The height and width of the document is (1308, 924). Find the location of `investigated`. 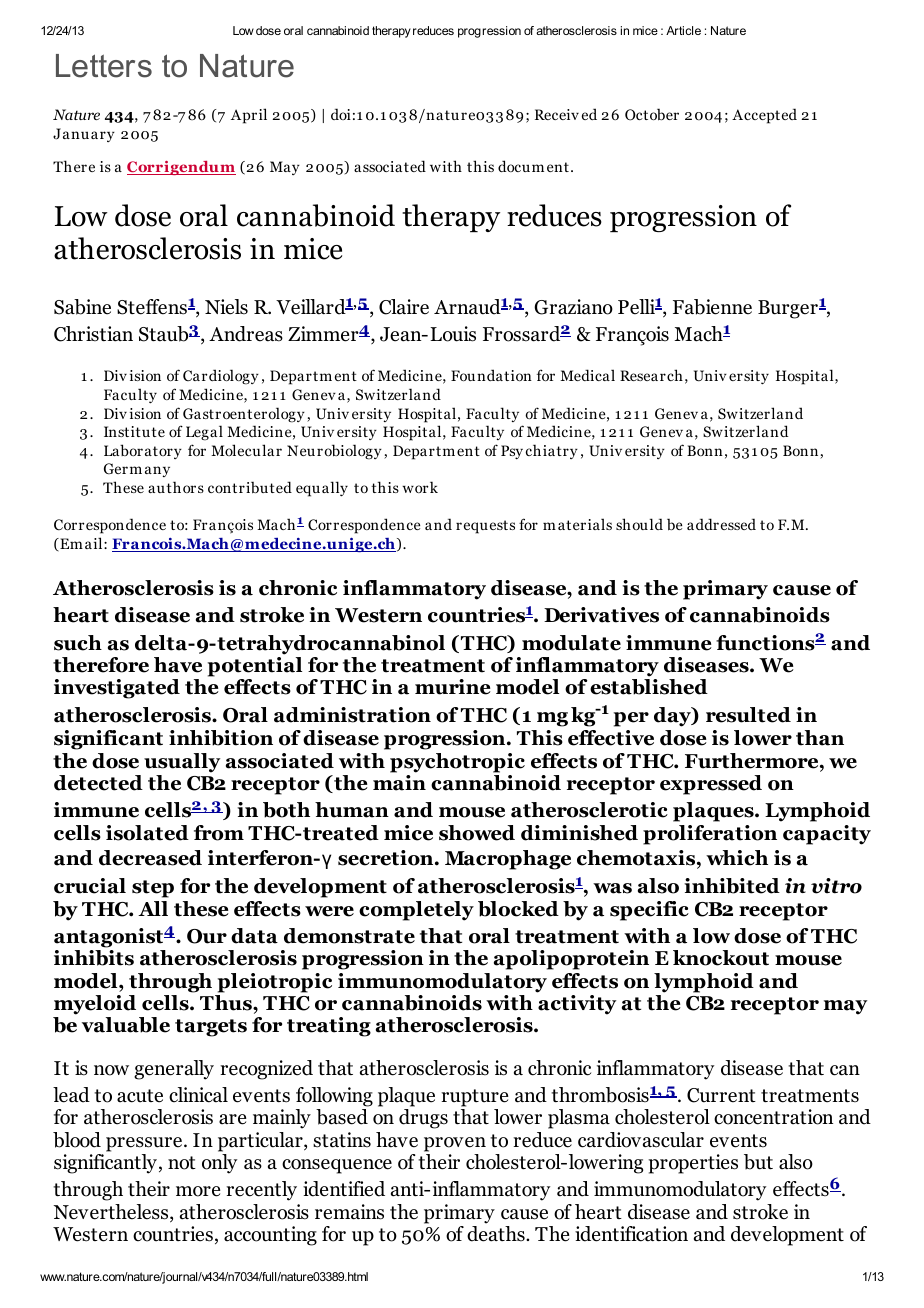

investigated is located at coordinates (117, 689).
